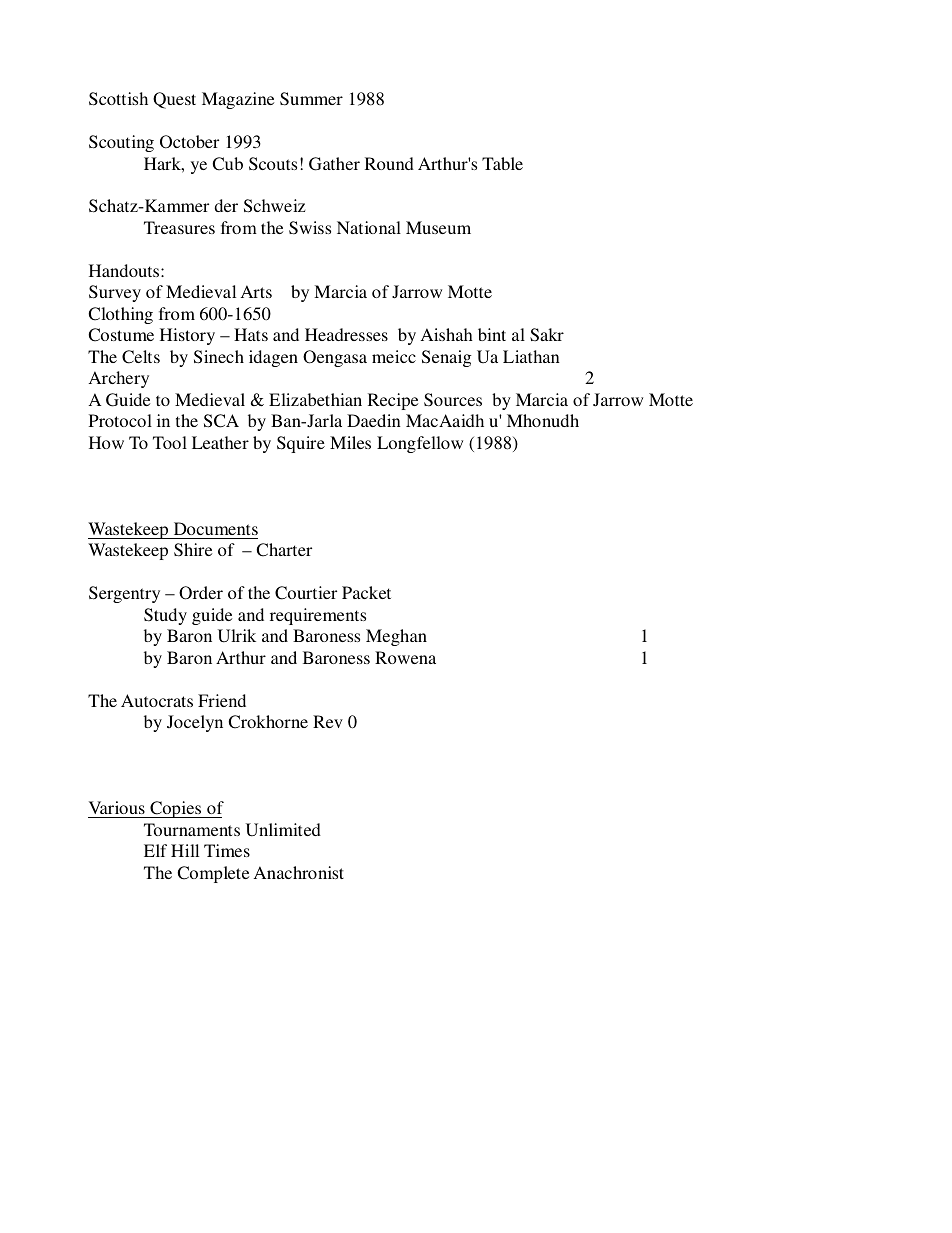 This screenshot has width=952, height=1233. What do you see at coordinates (170, 442) in the screenshot?
I see `Tool` at bounding box center [170, 442].
